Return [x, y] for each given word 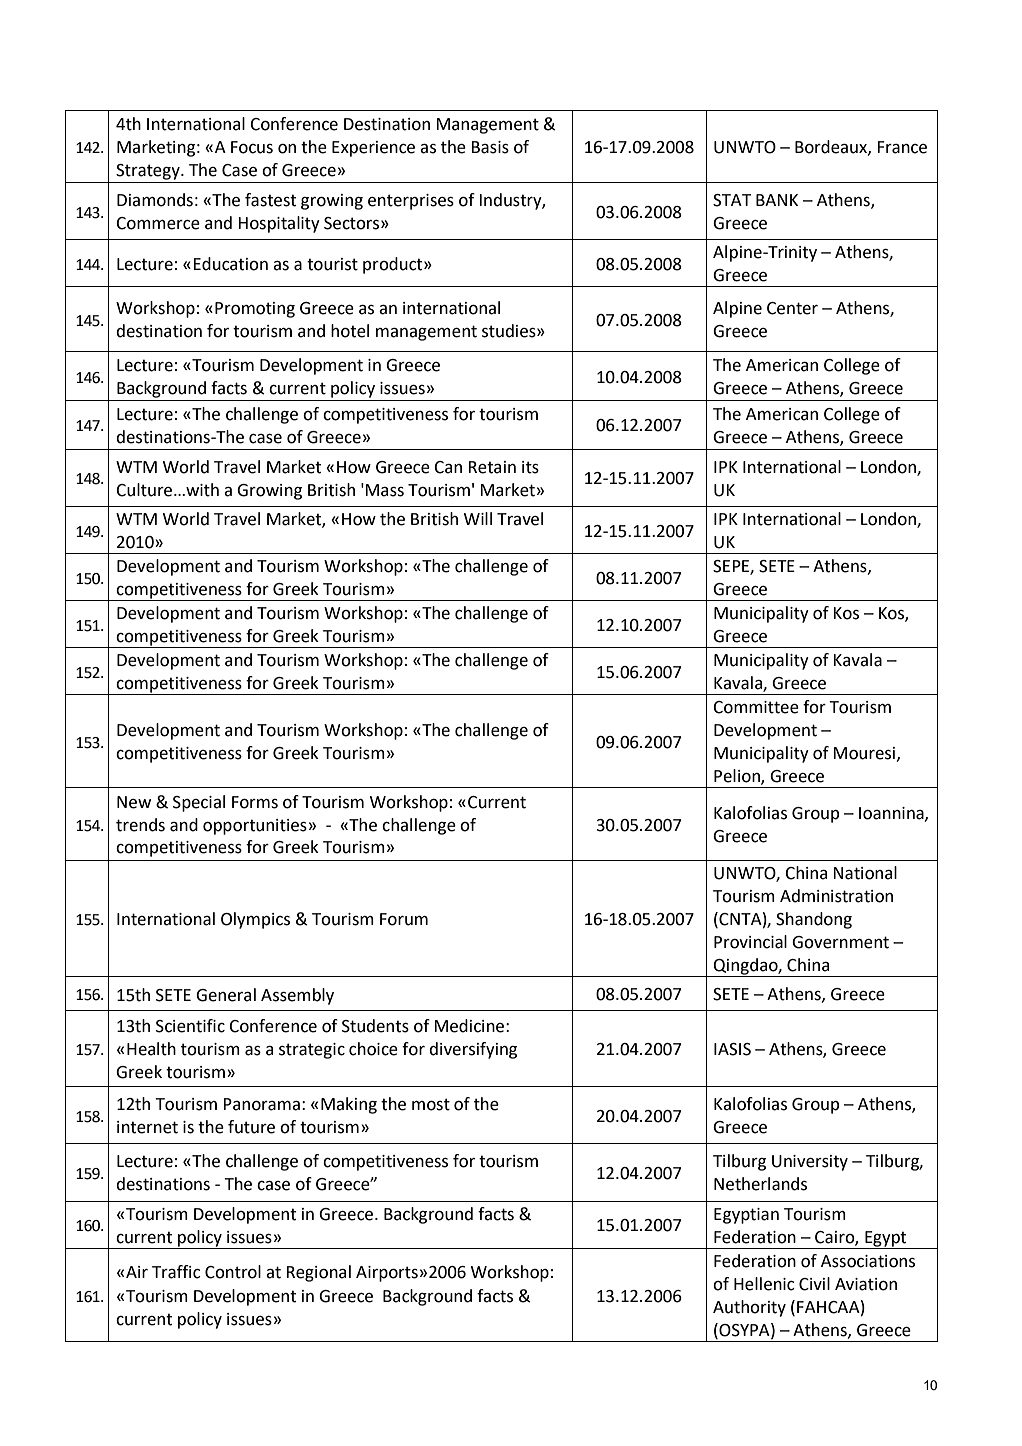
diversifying [473, 1050]
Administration [836, 896]
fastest [270, 200]
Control [233, 1272]
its [530, 467]
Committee [756, 707]
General [226, 995]
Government [840, 942]
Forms [255, 802]
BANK [777, 200]
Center [792, 308]
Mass [384, 490]
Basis [490, 147]
